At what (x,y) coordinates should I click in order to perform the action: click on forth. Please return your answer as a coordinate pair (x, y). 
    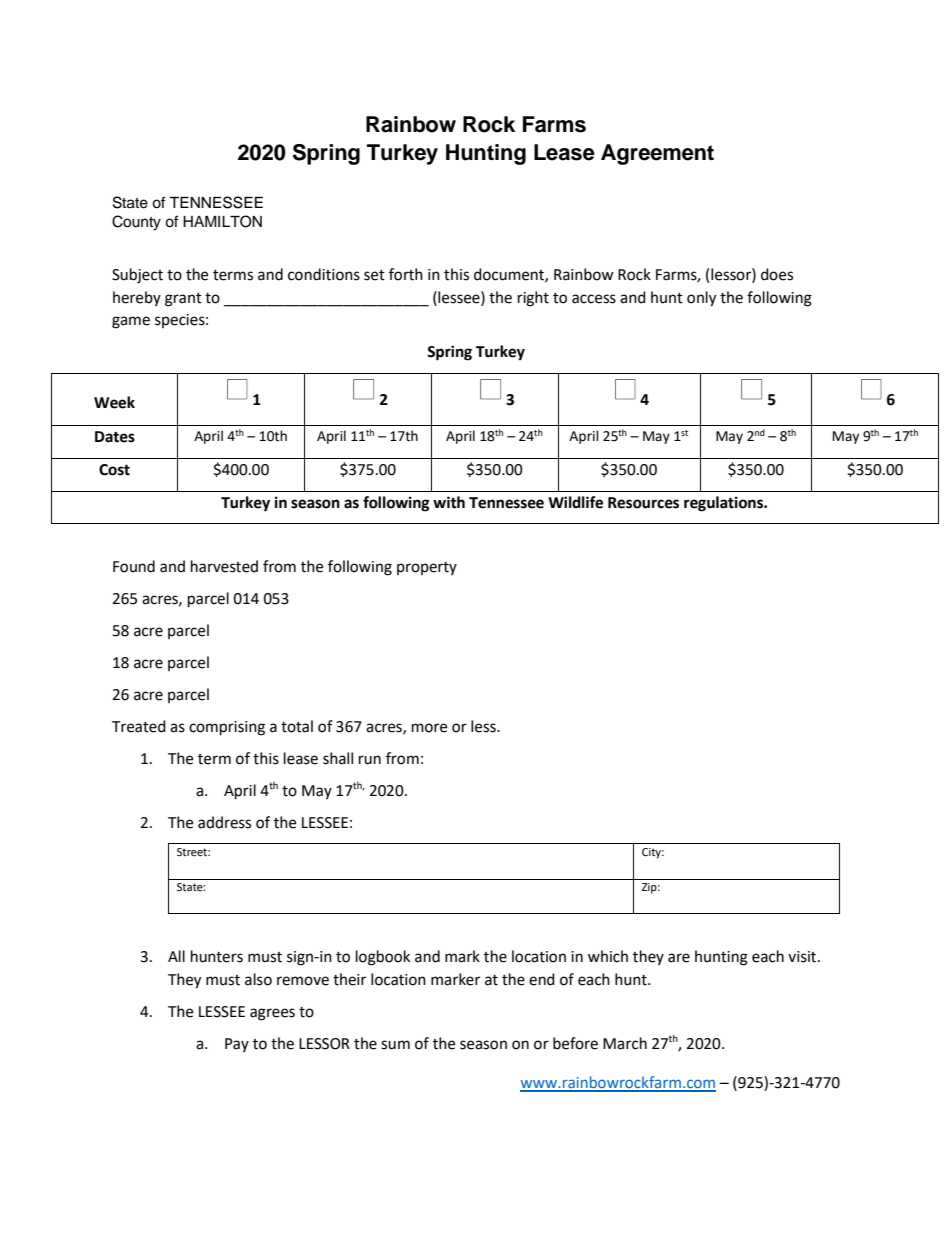
    Looking at the image, I should click on (406, 274).
